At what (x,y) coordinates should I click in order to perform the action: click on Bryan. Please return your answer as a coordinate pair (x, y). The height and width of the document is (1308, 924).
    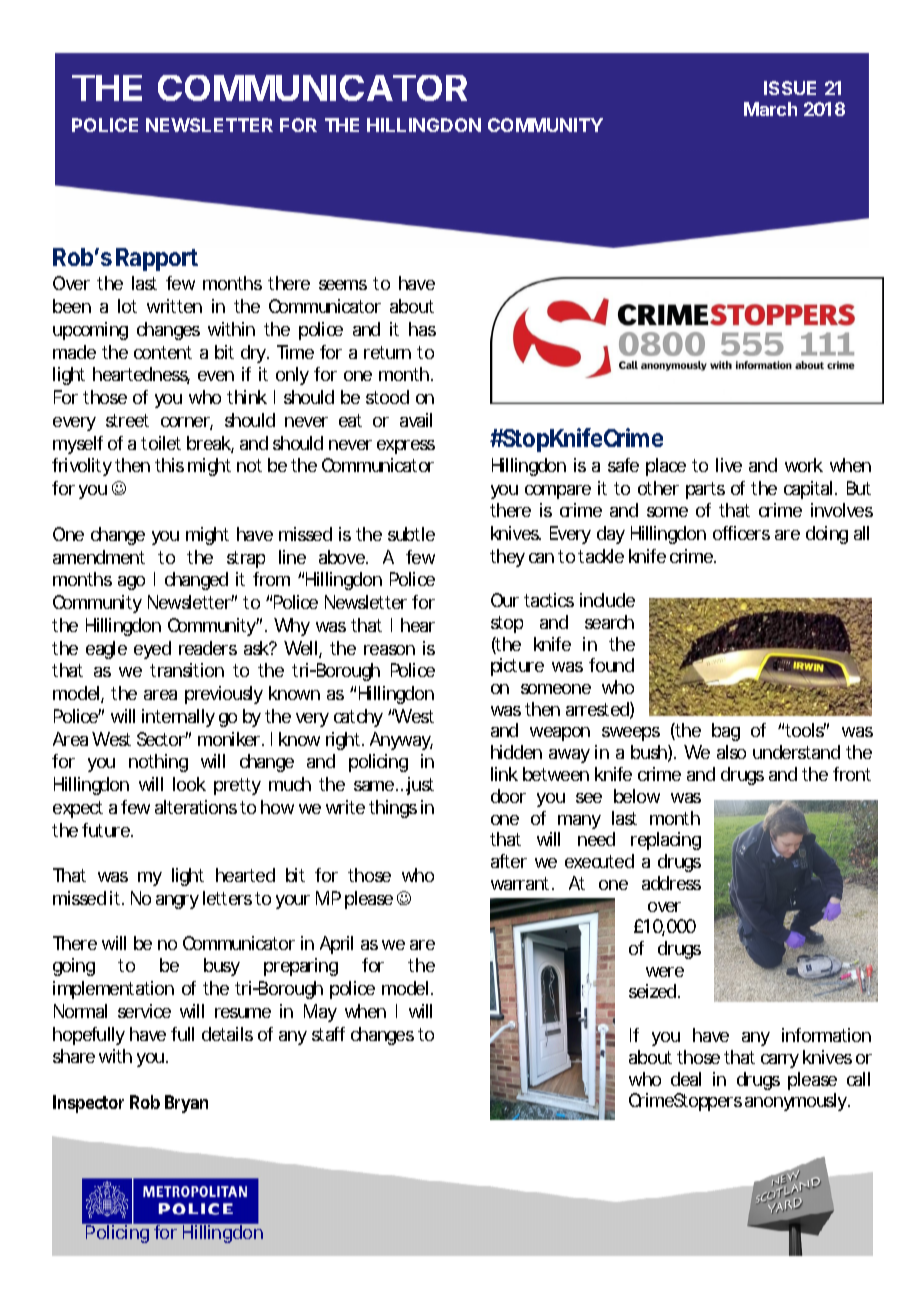
    Looking at the image, I should click on (186, 1104).
